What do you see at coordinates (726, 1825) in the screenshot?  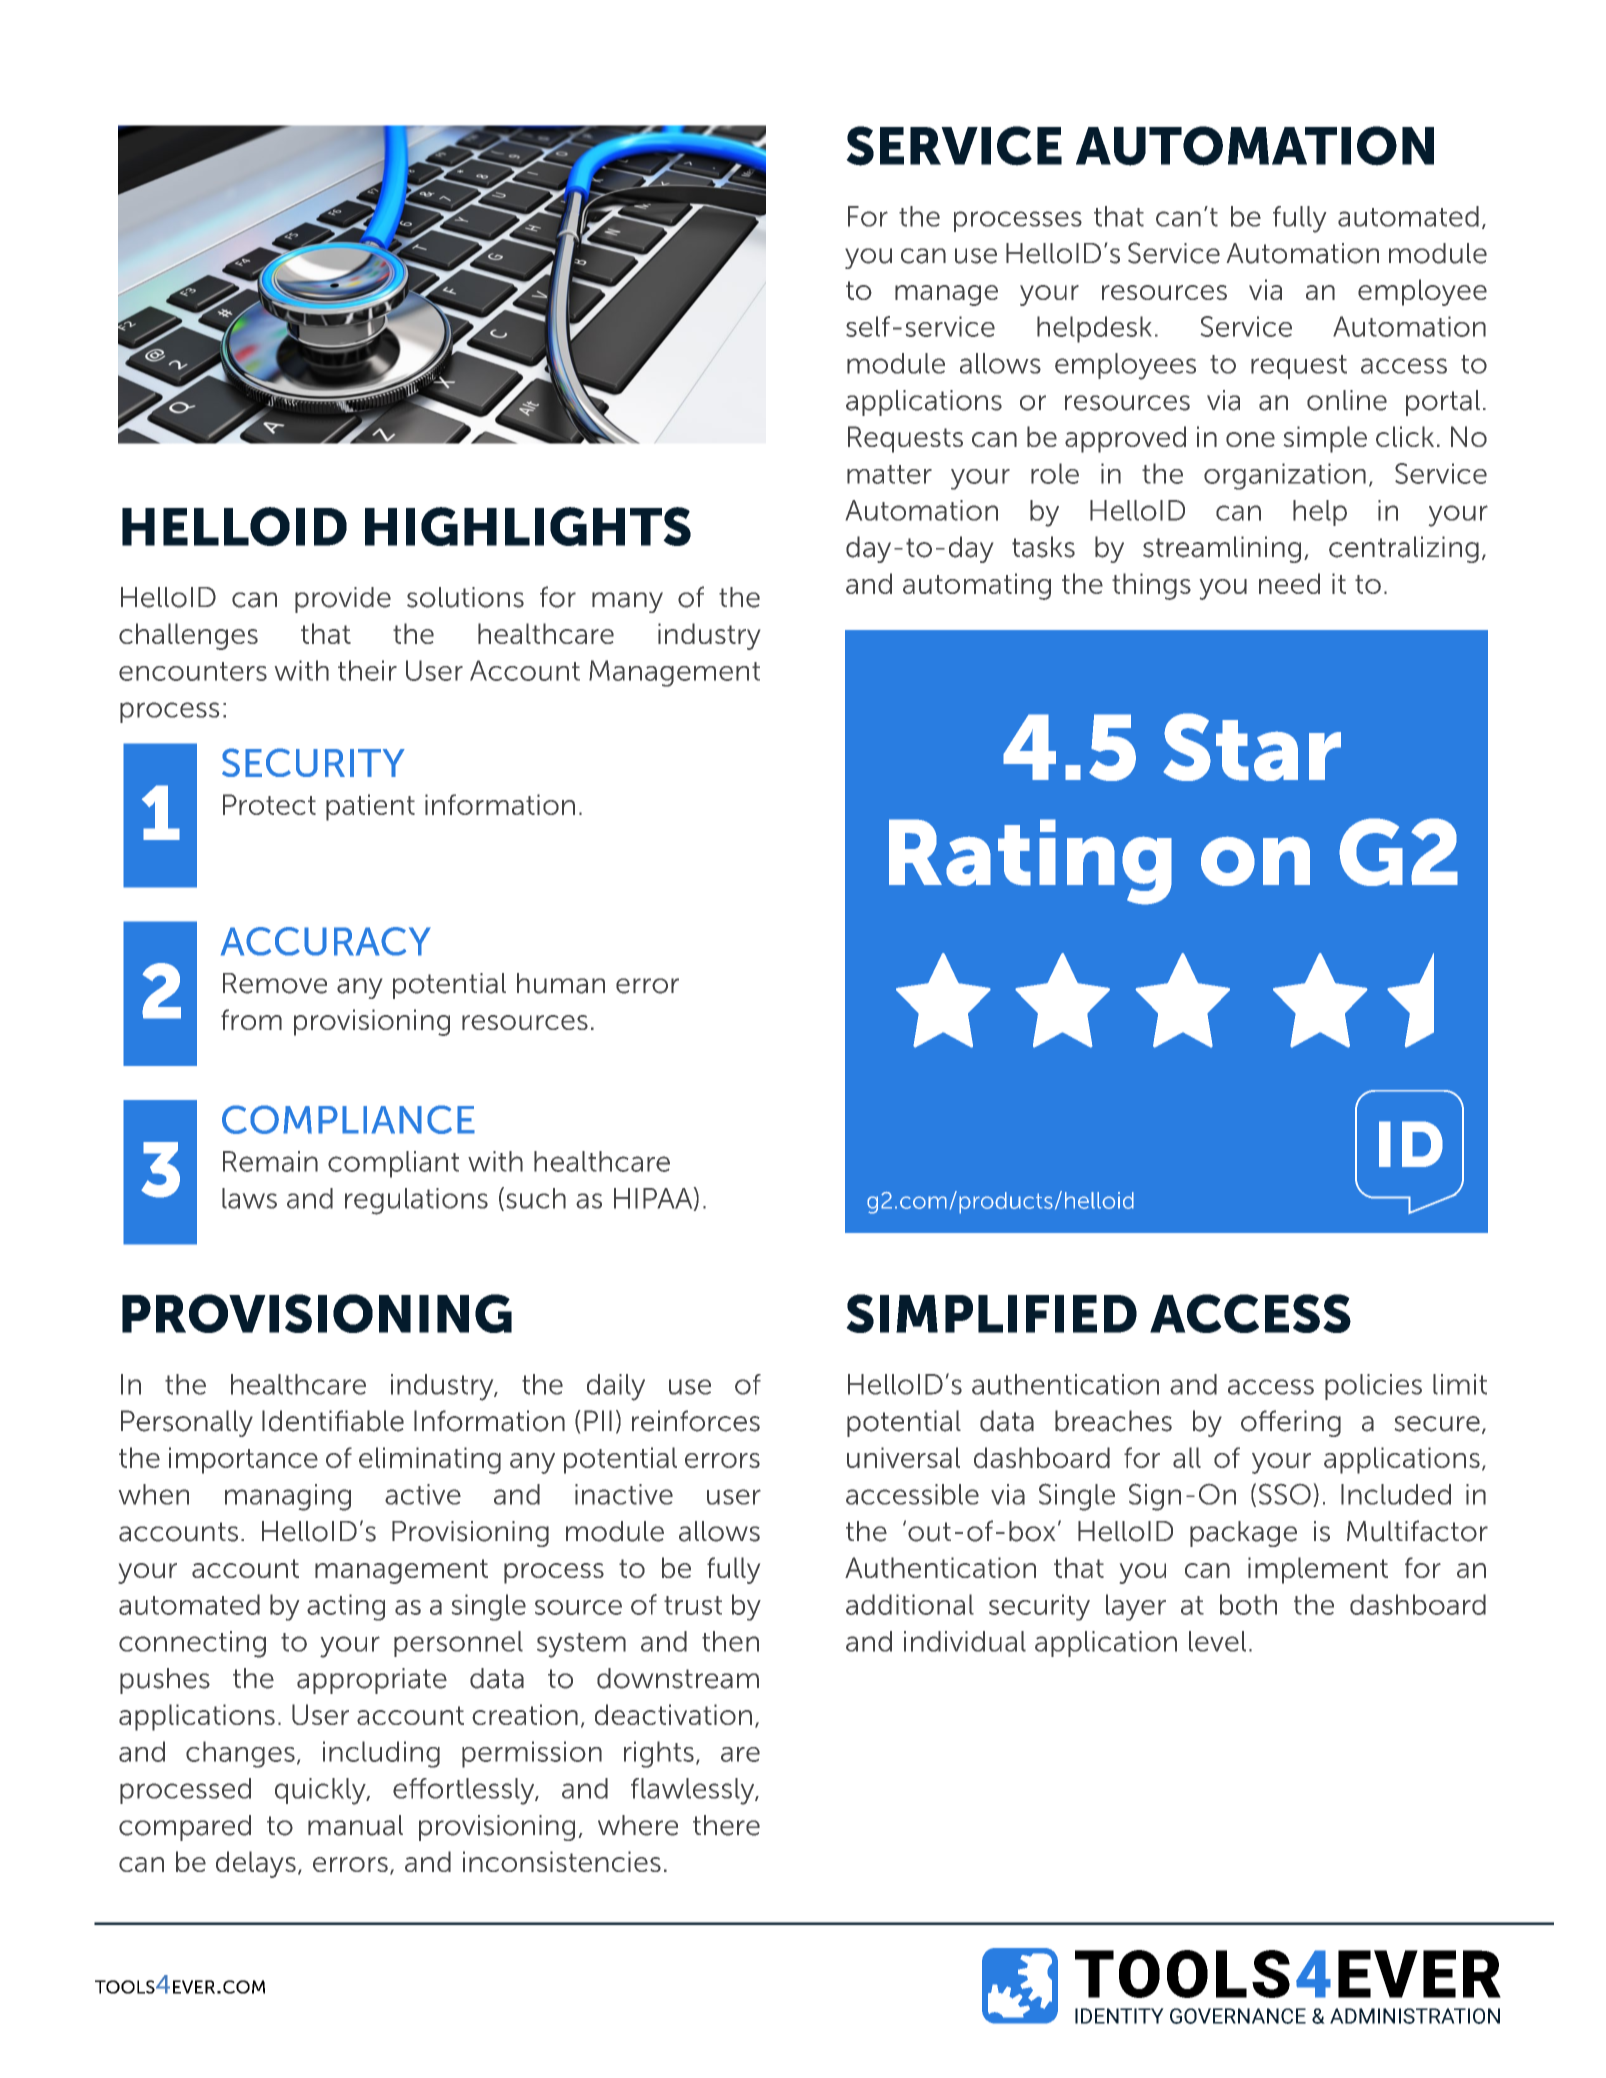 I see `there` at bounding box center [726, 1825].
